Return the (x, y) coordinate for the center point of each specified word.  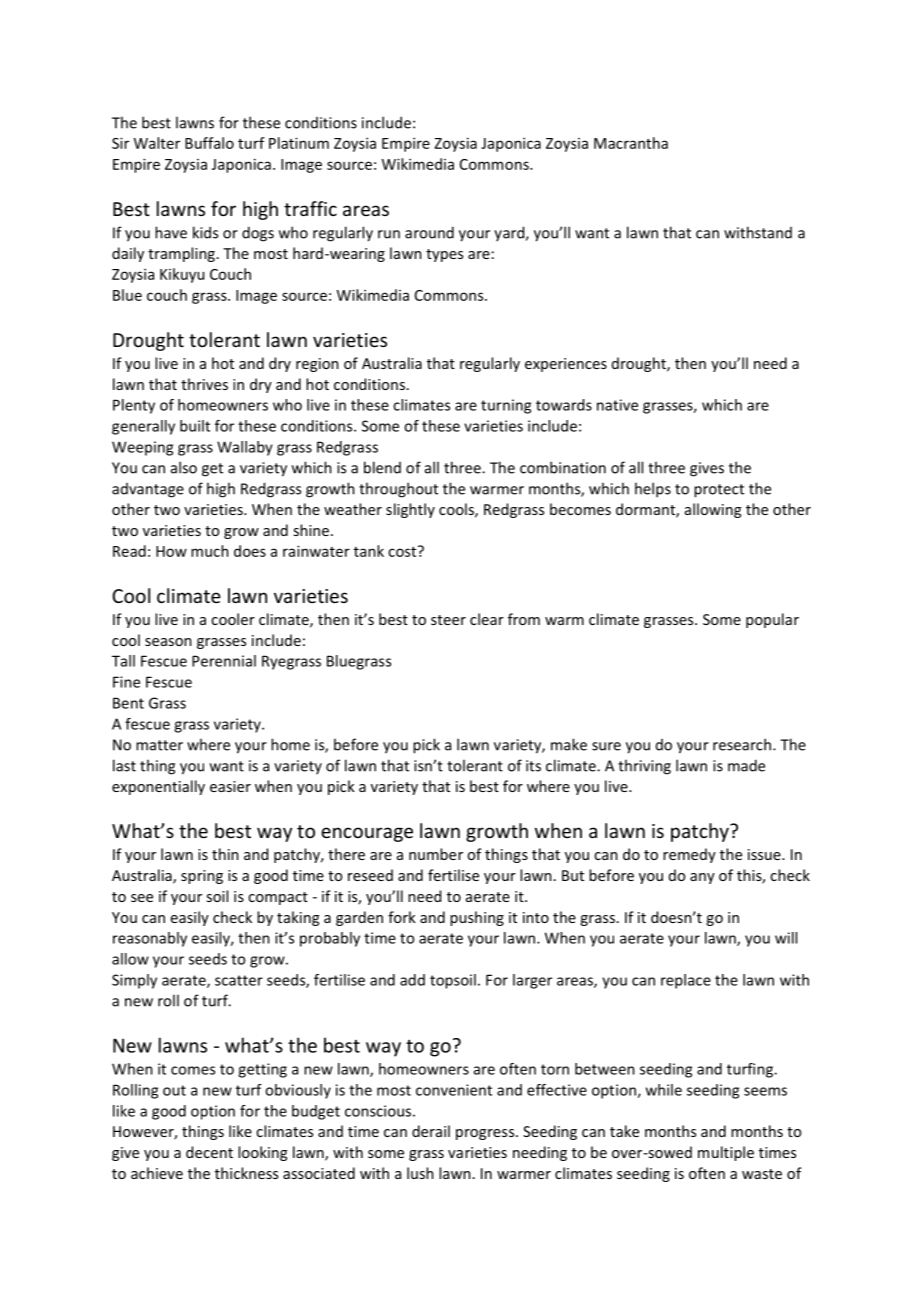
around (429, 232)
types (444, 255)
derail (431, 1131)
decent (209, 1152)
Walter (157, 143)
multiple (726, 1153)
